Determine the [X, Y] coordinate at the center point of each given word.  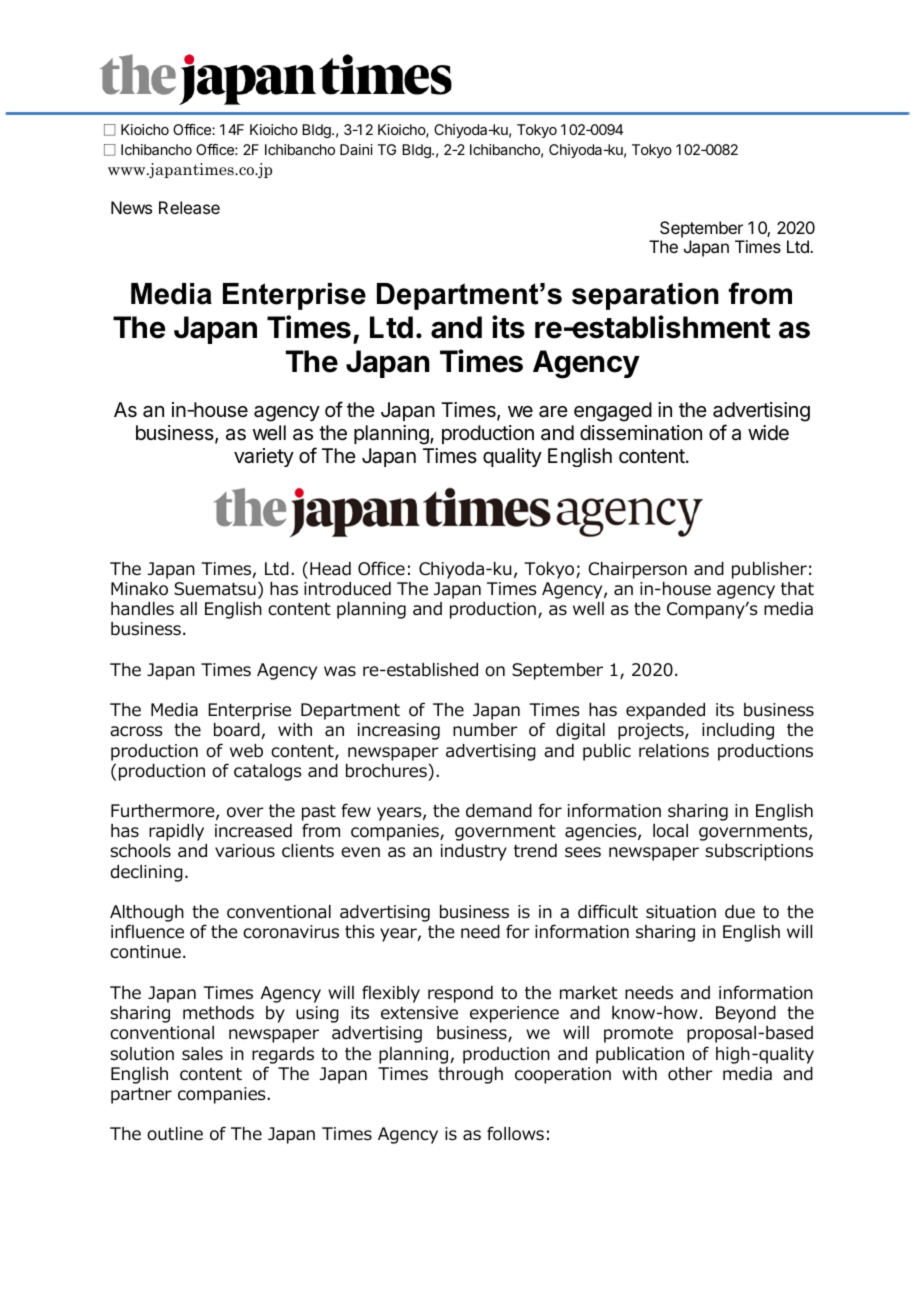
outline [175, 1134]
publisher [769, 570]
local [670, 831]
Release [189, 207]
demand [499, 811]
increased [253, 831]
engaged [613, 412]
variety [264, 457]
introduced [347, 589]
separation [645, 296]
